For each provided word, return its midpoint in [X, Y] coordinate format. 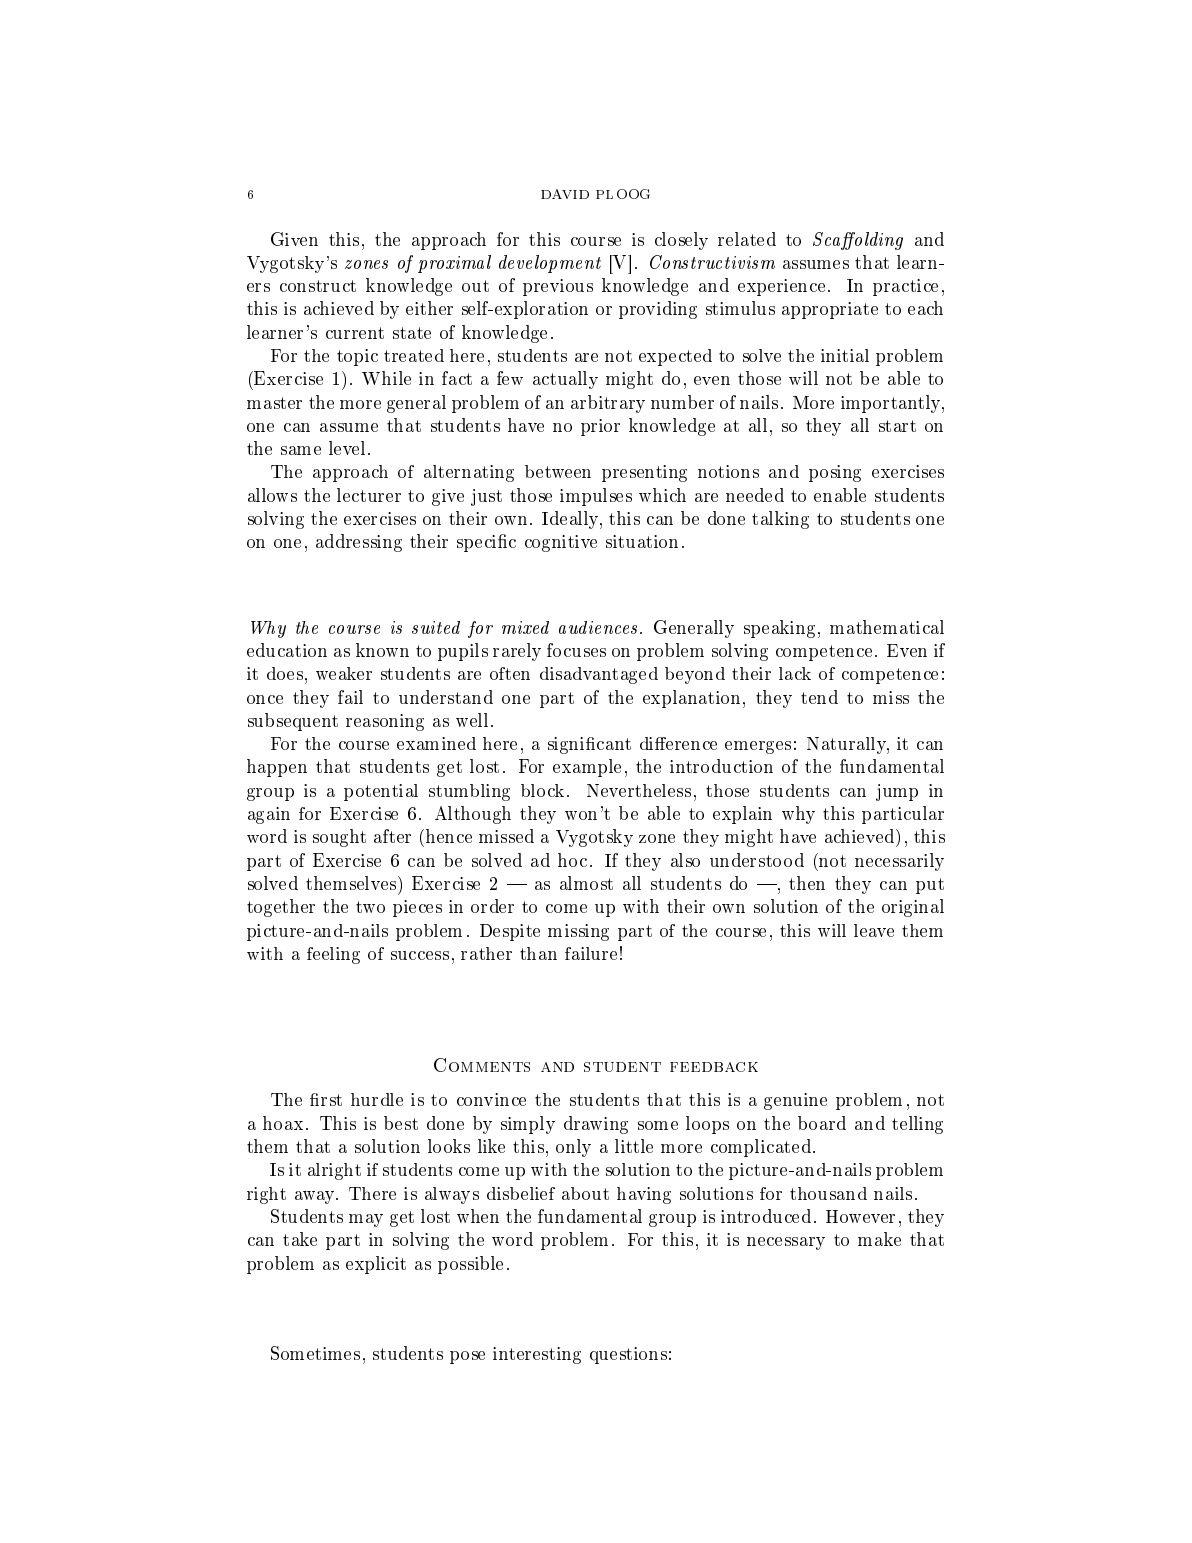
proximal [454, 264]
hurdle [377, 1099]
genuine [795, 1101]
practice [905, 287]
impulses [596, 497]
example [587, 768]
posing [835, 473]
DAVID [565, 194]
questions [628, 1355]
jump [897, 792]
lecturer [369, 495]
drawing [596, 1125]
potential [381, 792]
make [879, 1239]
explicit [376, 1265]
